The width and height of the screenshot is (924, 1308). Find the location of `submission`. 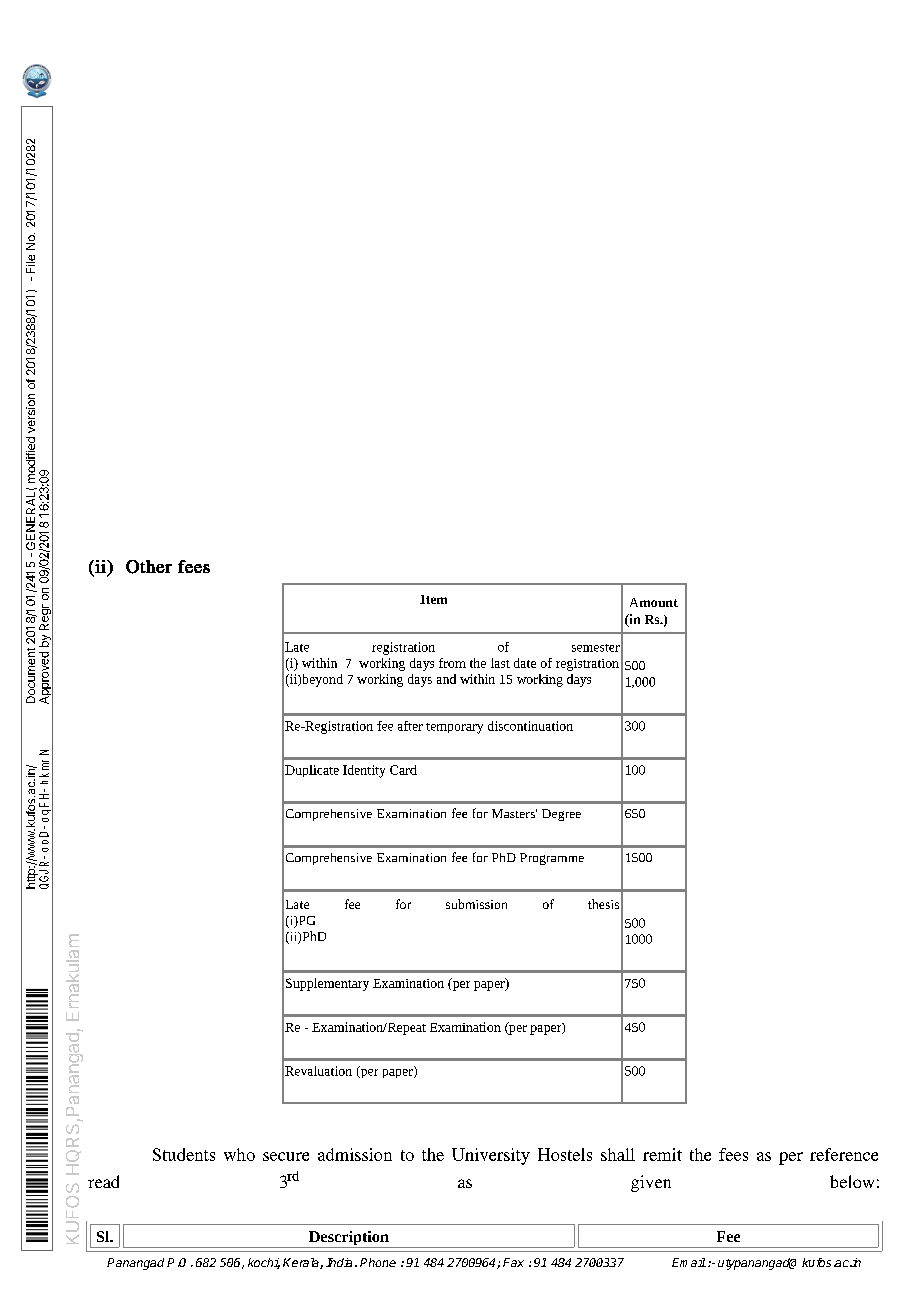

submission is located at coordinates (476, 904).
